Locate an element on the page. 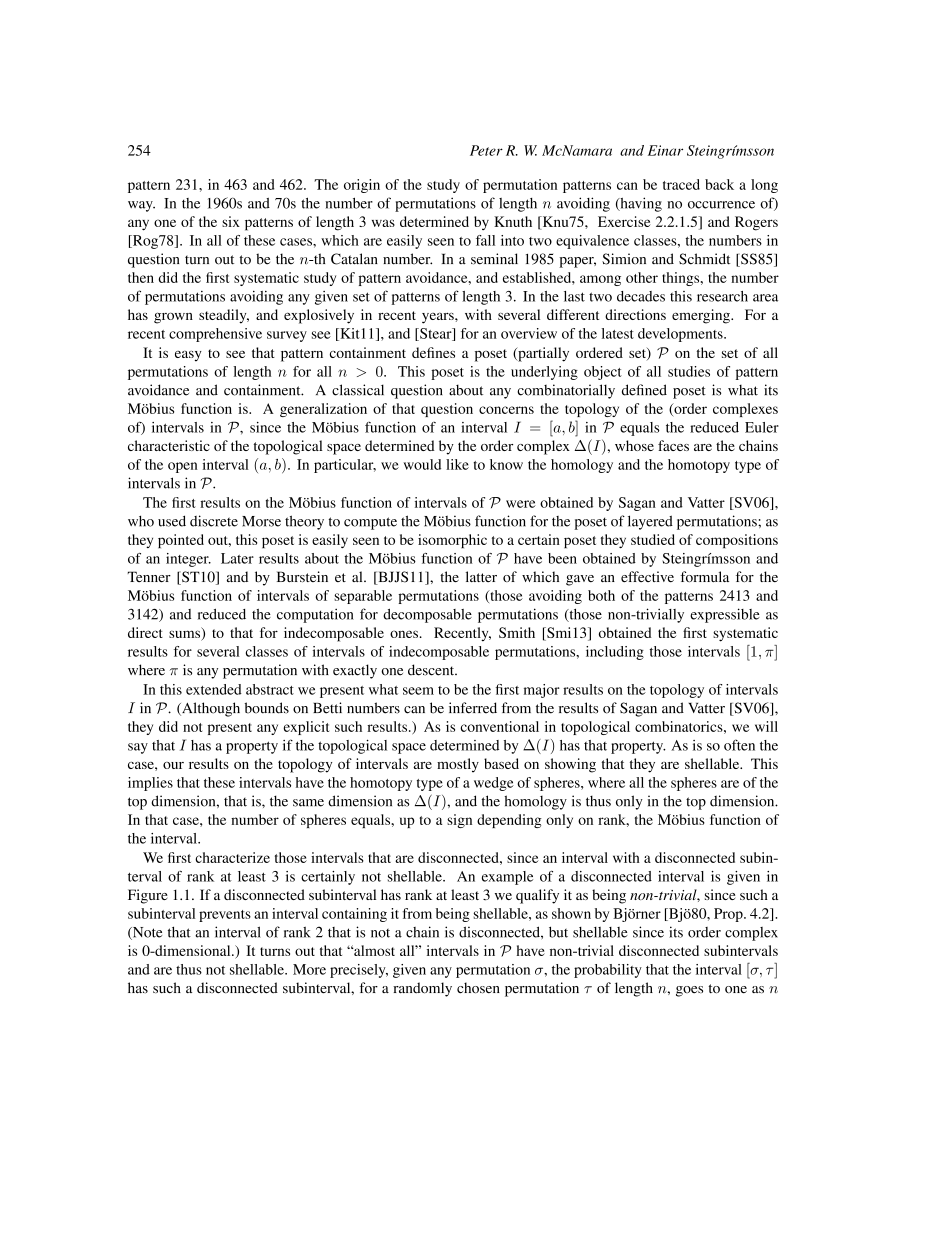  mostly is located at coordinates (458, 765).
